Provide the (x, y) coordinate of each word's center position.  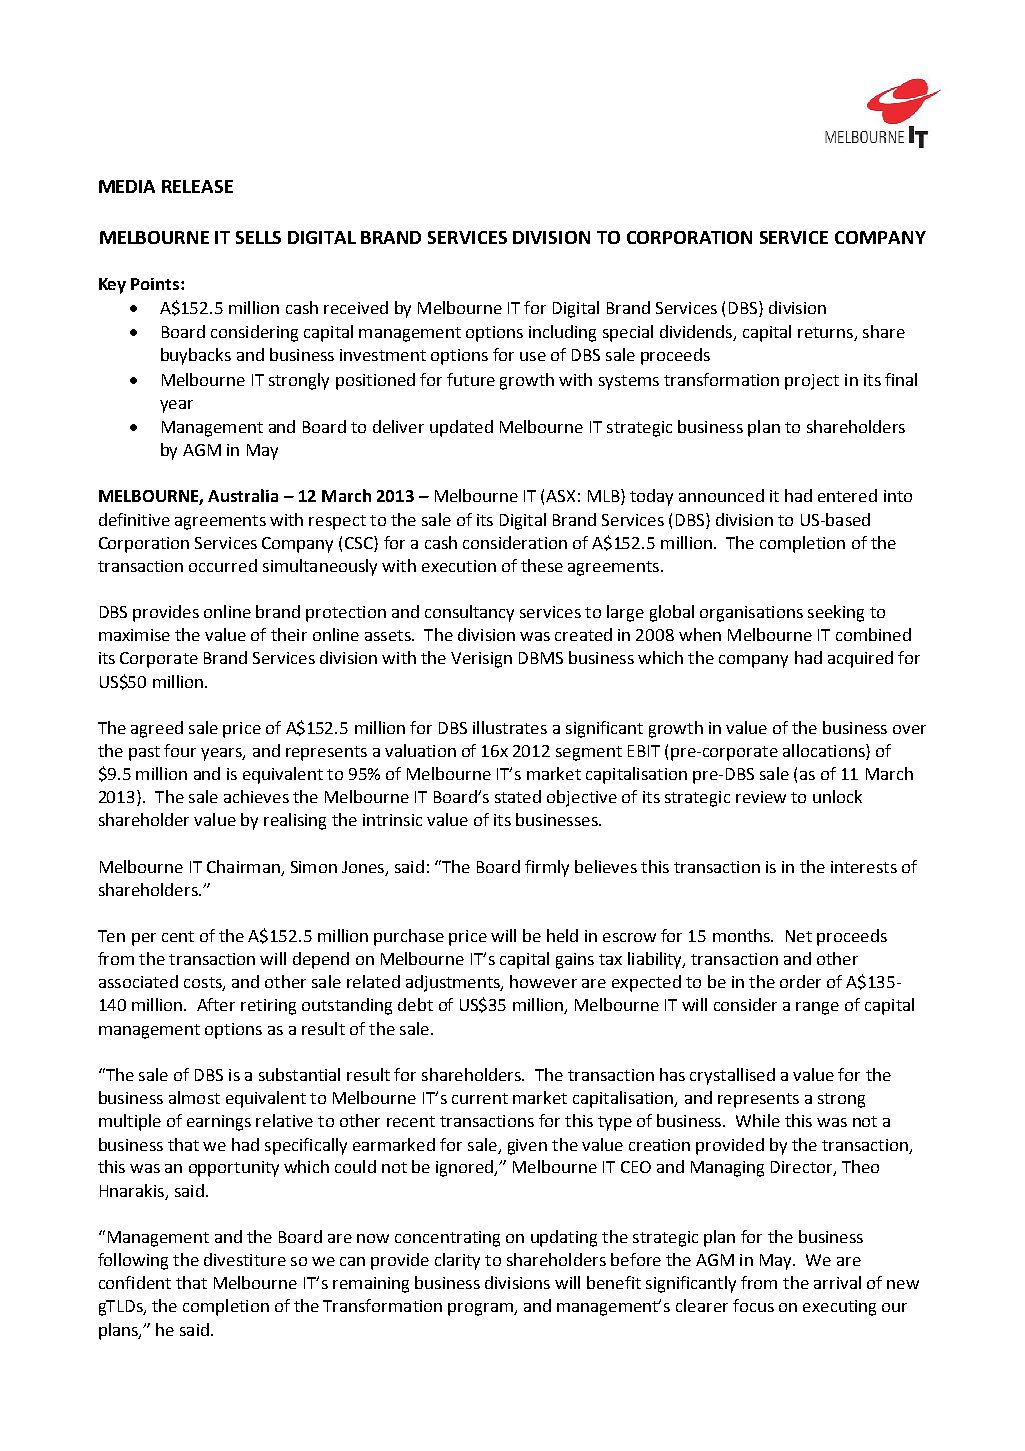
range (817, 1008)
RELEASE (197, 186)
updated (461, 428)
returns (826, 334)
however (543, 981)
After (216, 1004)
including (562, 333)
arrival (837, 1282)
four (180, 750)
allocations (825, 752)
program (481, 1309)
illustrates (510, 727)
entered (847, 495)
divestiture (245, 1259)
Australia (243, 495)
